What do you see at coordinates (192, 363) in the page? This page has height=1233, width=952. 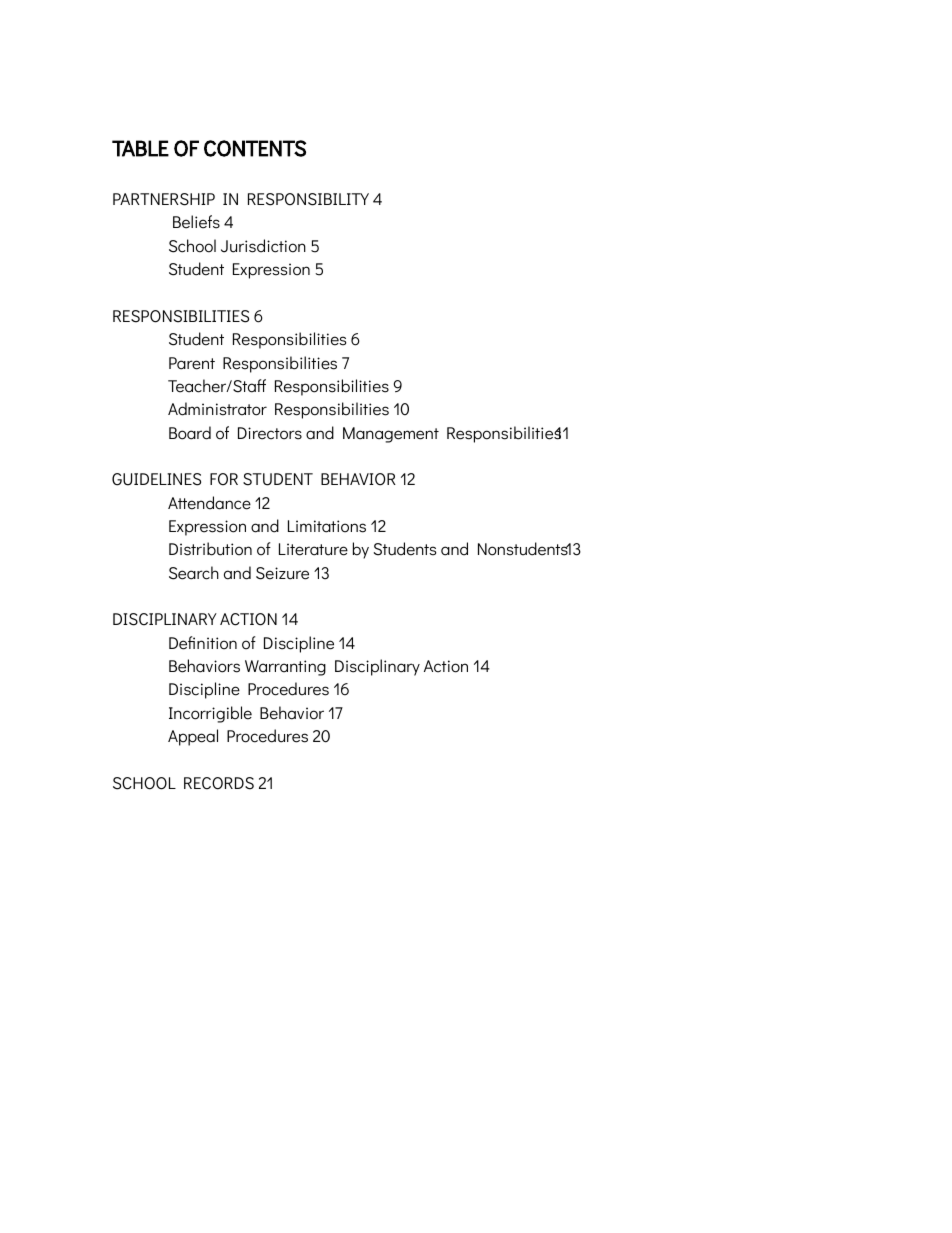 I see `Parent` at bounding box center [192, 363].
